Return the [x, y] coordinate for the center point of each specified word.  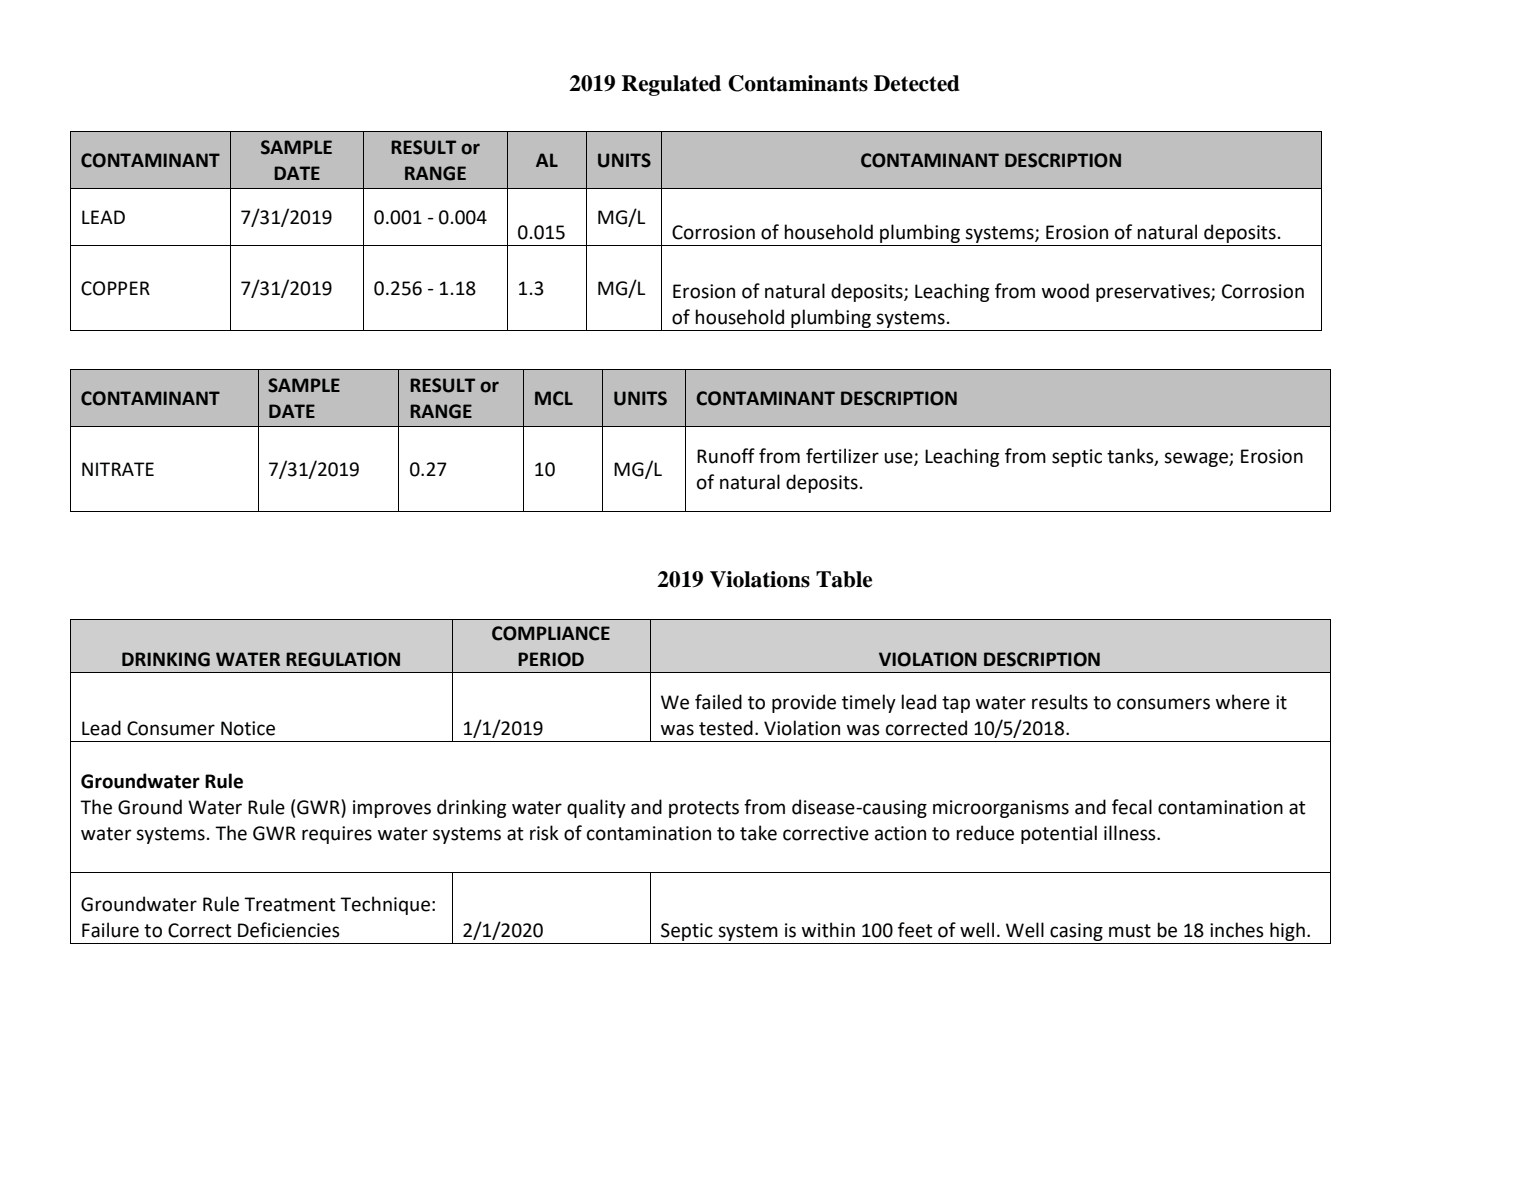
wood [1065, 291]
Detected [917, 83]
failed [718, 702]
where [1243, 702]
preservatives [1154, 293]
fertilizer [842, 456]
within [828, 930]
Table [844, 579]
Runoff [726, 456]
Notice [248, 728]
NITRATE [118, 469]
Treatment [290, 904]
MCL [554, 398]
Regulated [671, 85]
